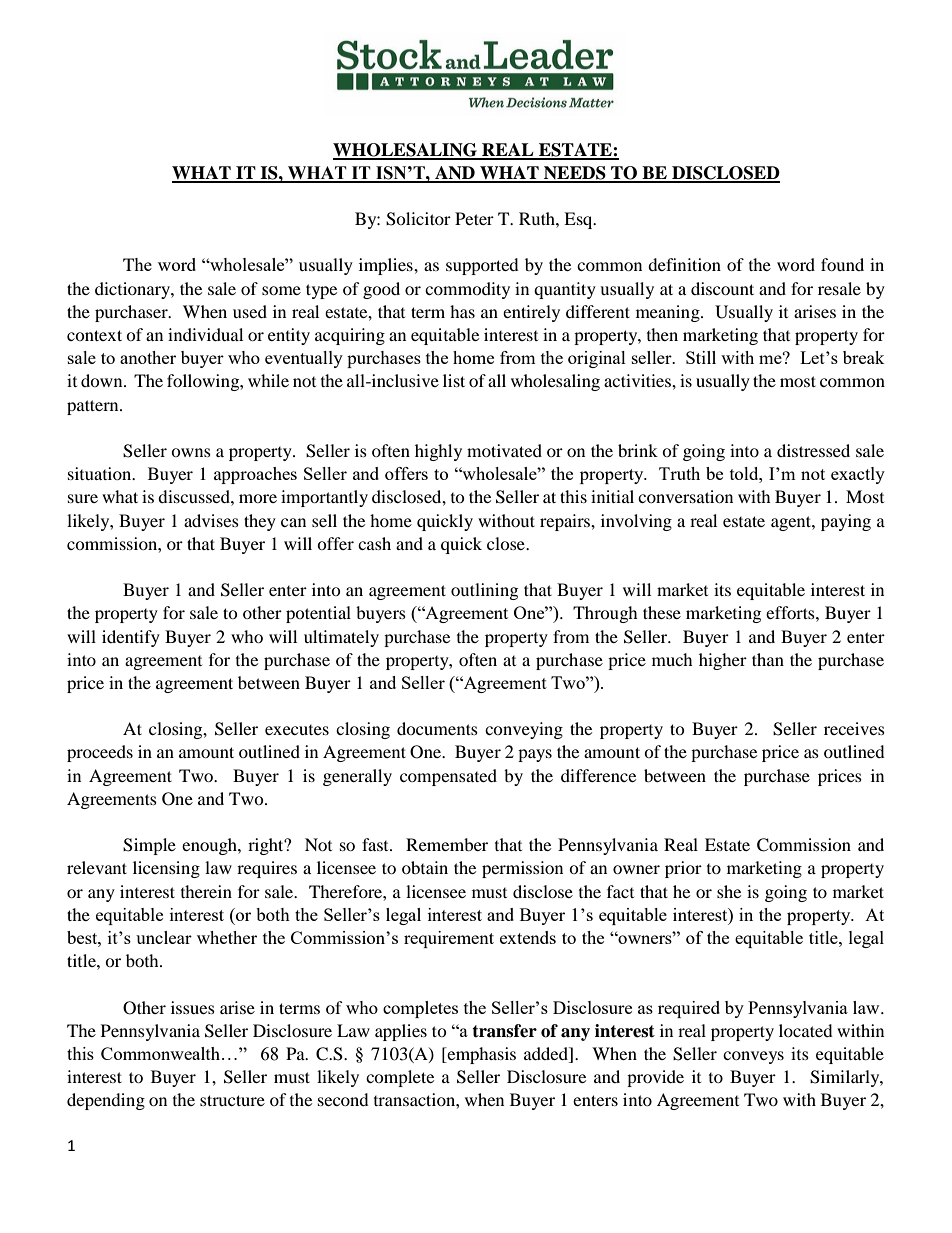 Image resolution: width=952 pixels, height=1233 pixels. Describe the element at coordinates (281, 290) in the document. I see `some` at that location.
